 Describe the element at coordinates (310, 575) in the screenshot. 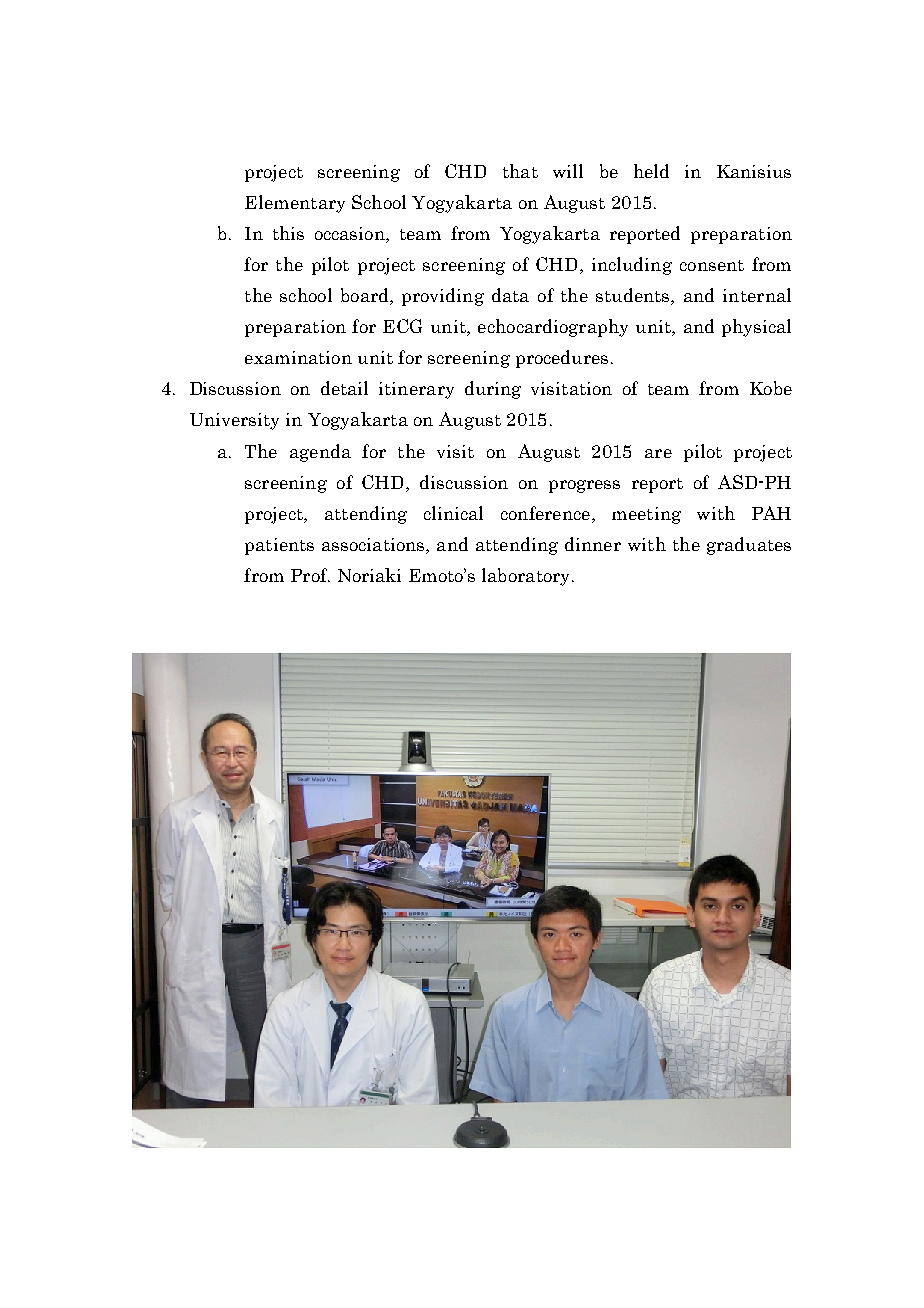

I see `Prof` at that location.
